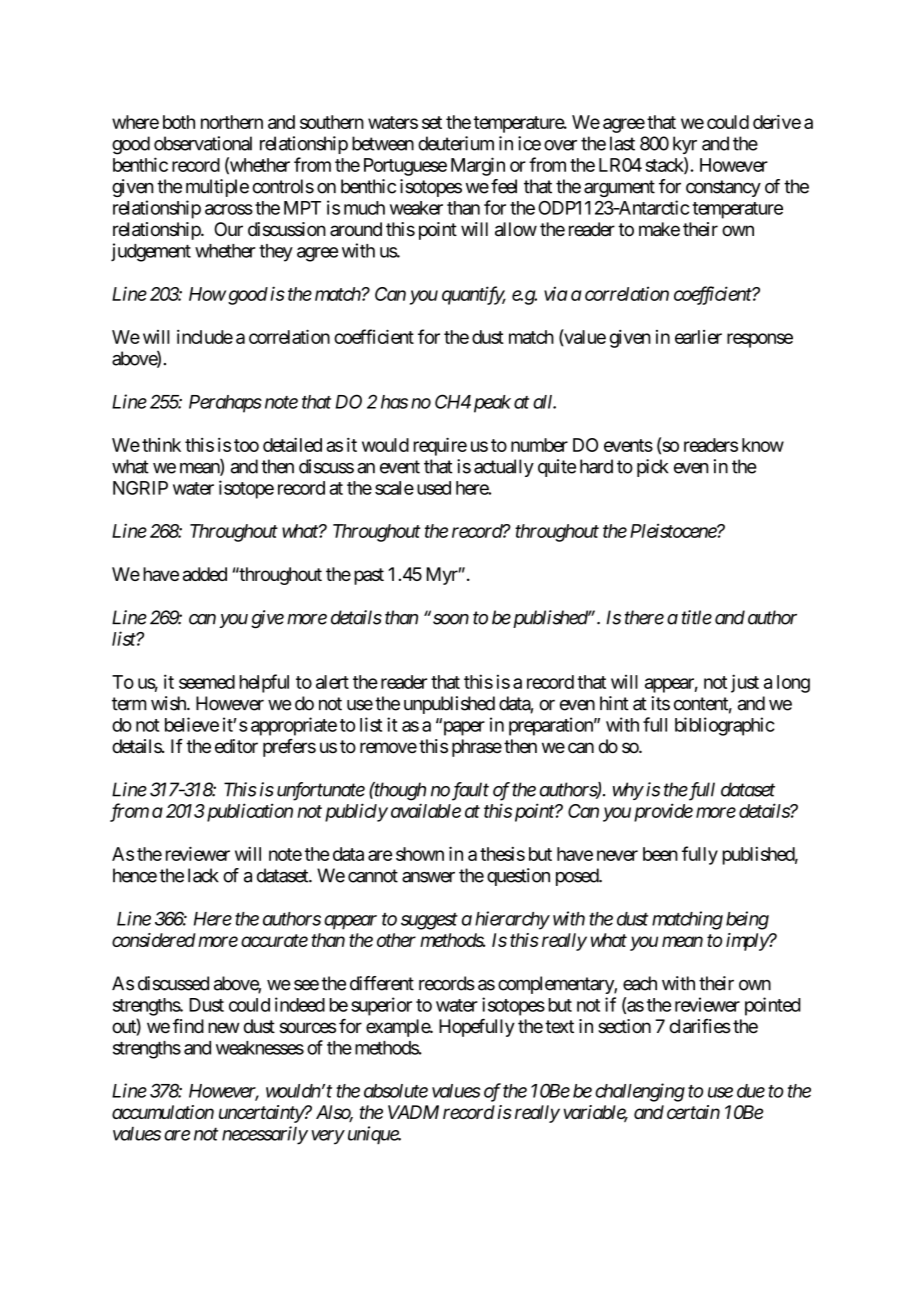  Describe the element at coordinates (477, 748) in the page. I see `phrase` at that location.
